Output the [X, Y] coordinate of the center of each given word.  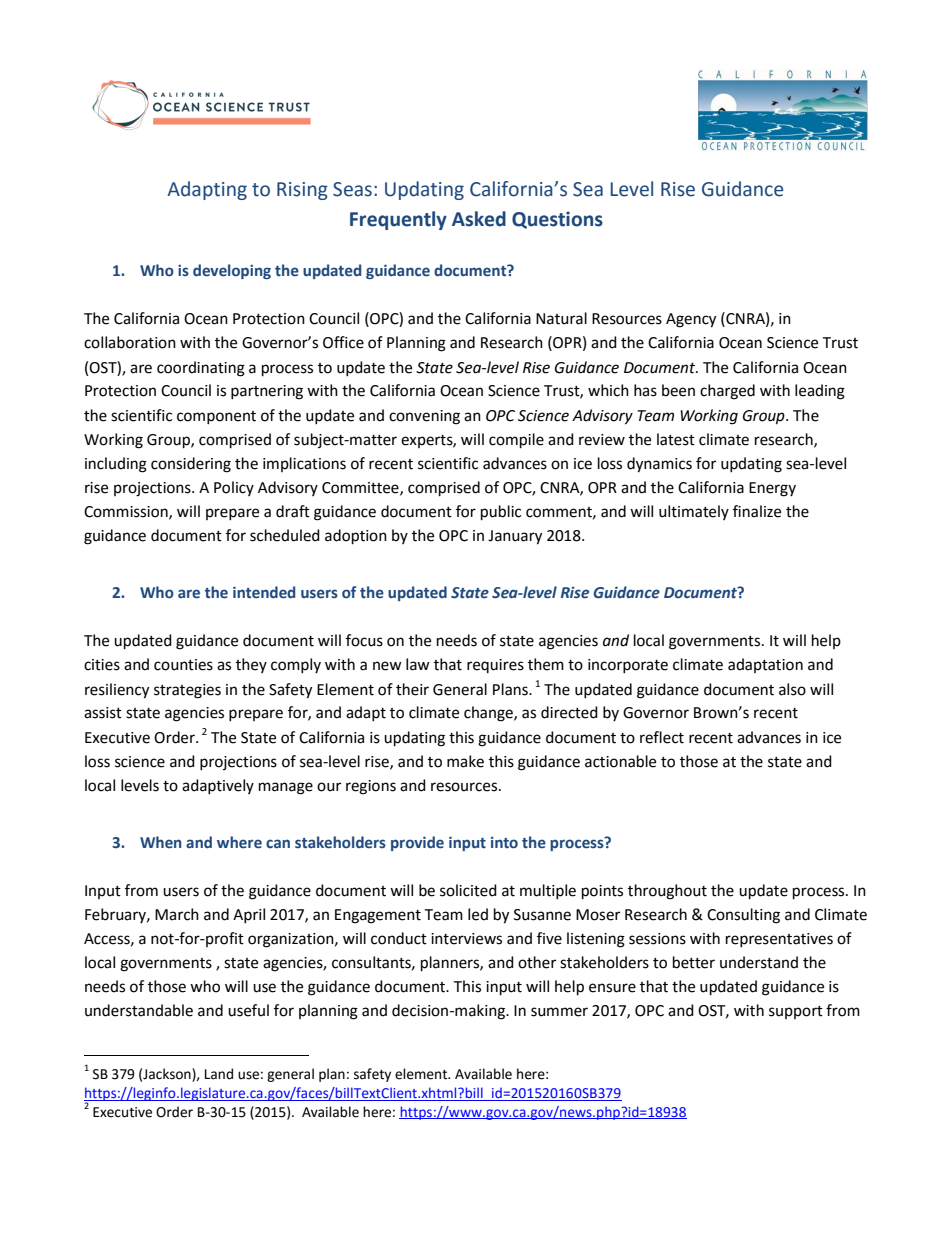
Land [219, 1074]
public [501, 513]
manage [286, 788]
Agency [691, 320]
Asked [479, 219]
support [796, 1012]
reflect [662, 737]
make [465, 761]
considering [191, 465]
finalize [757, 511]
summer [559, 1012]
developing [232, 271]
